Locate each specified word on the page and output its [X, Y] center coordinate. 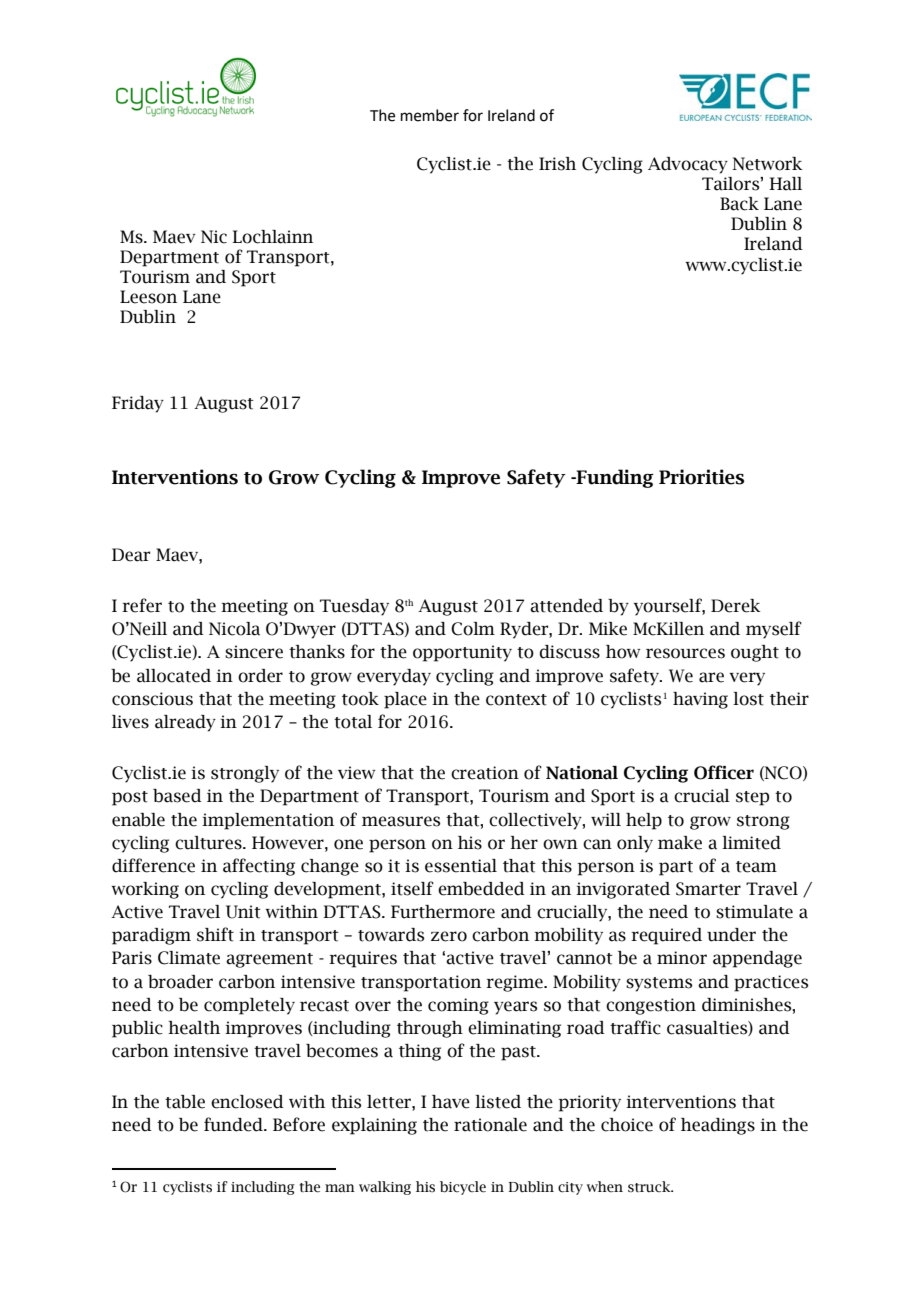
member [430, 115]
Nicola [234, 629]
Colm [473, 629]
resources [685, 653]
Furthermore [443, 912]
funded [234, 1124]
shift [215, 934]
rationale [490, 1125]
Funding [614, 478]
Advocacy [688, 165]
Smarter [708, 889]
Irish [557, 164]
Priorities [701, 477]
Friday [138, 404]
